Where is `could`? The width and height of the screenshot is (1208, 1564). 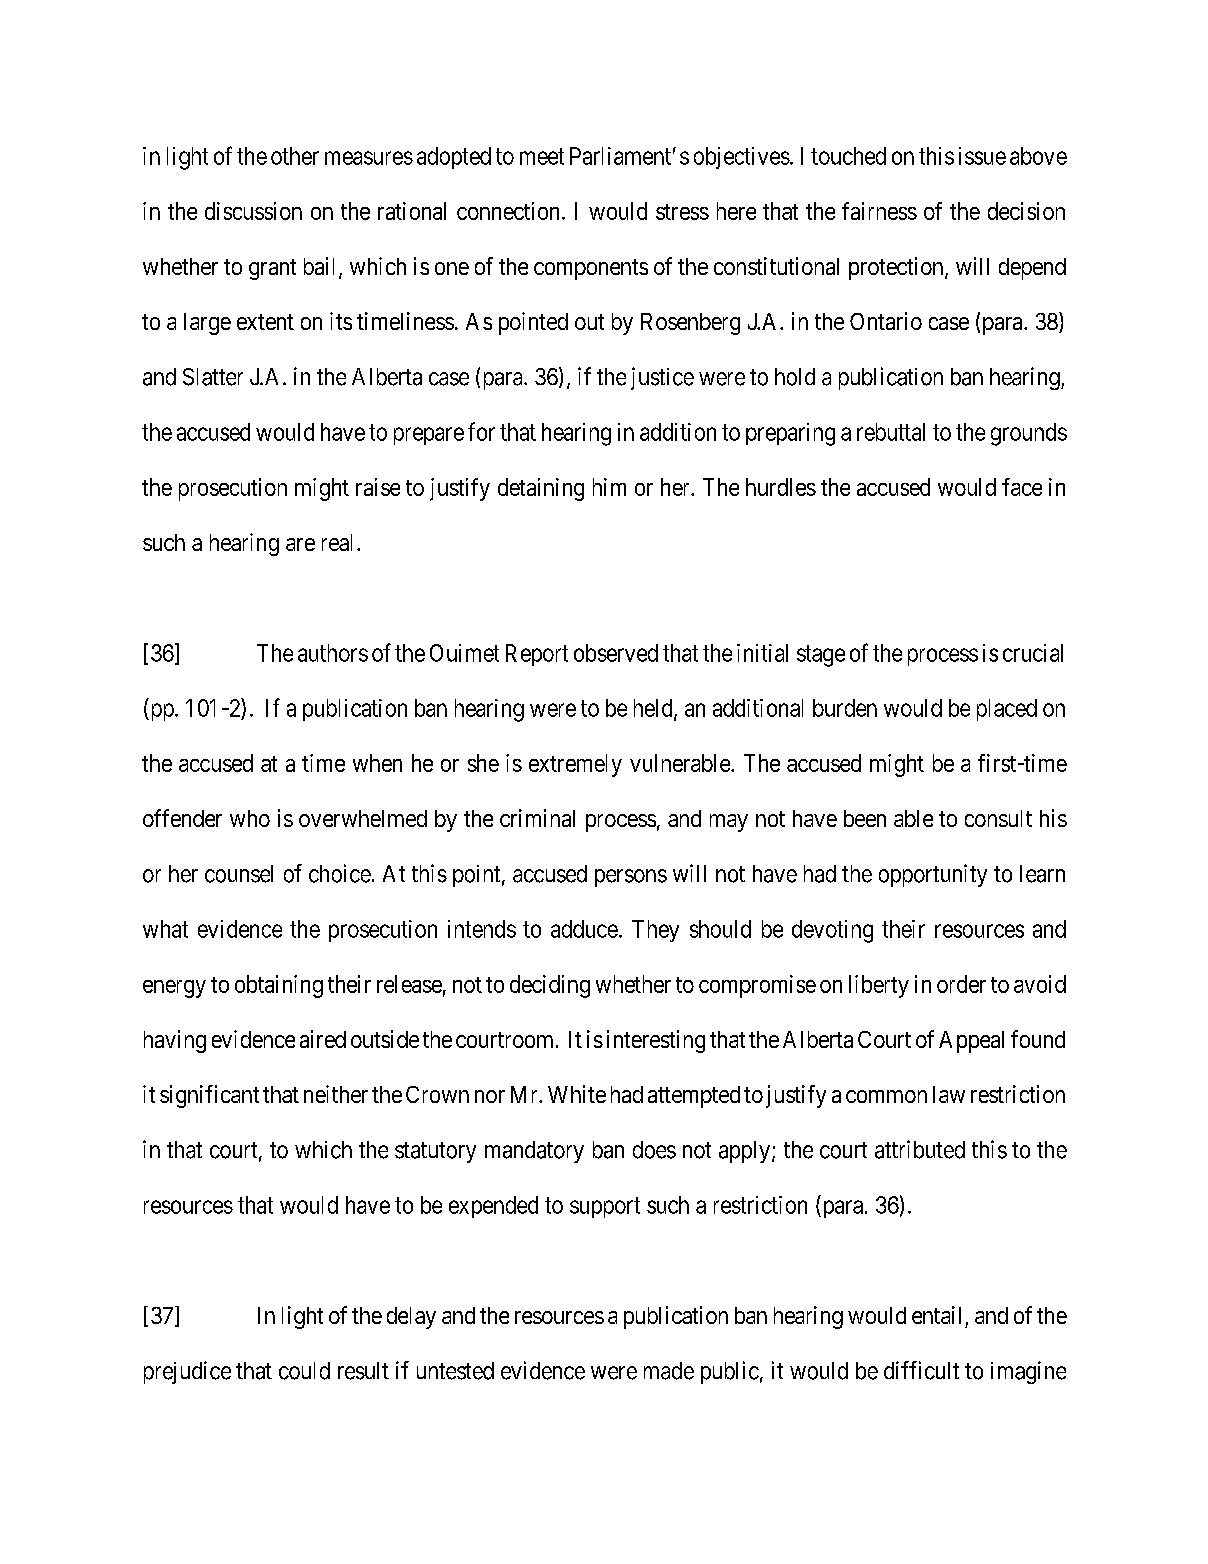 could is located at coordinates (304, 1371).
